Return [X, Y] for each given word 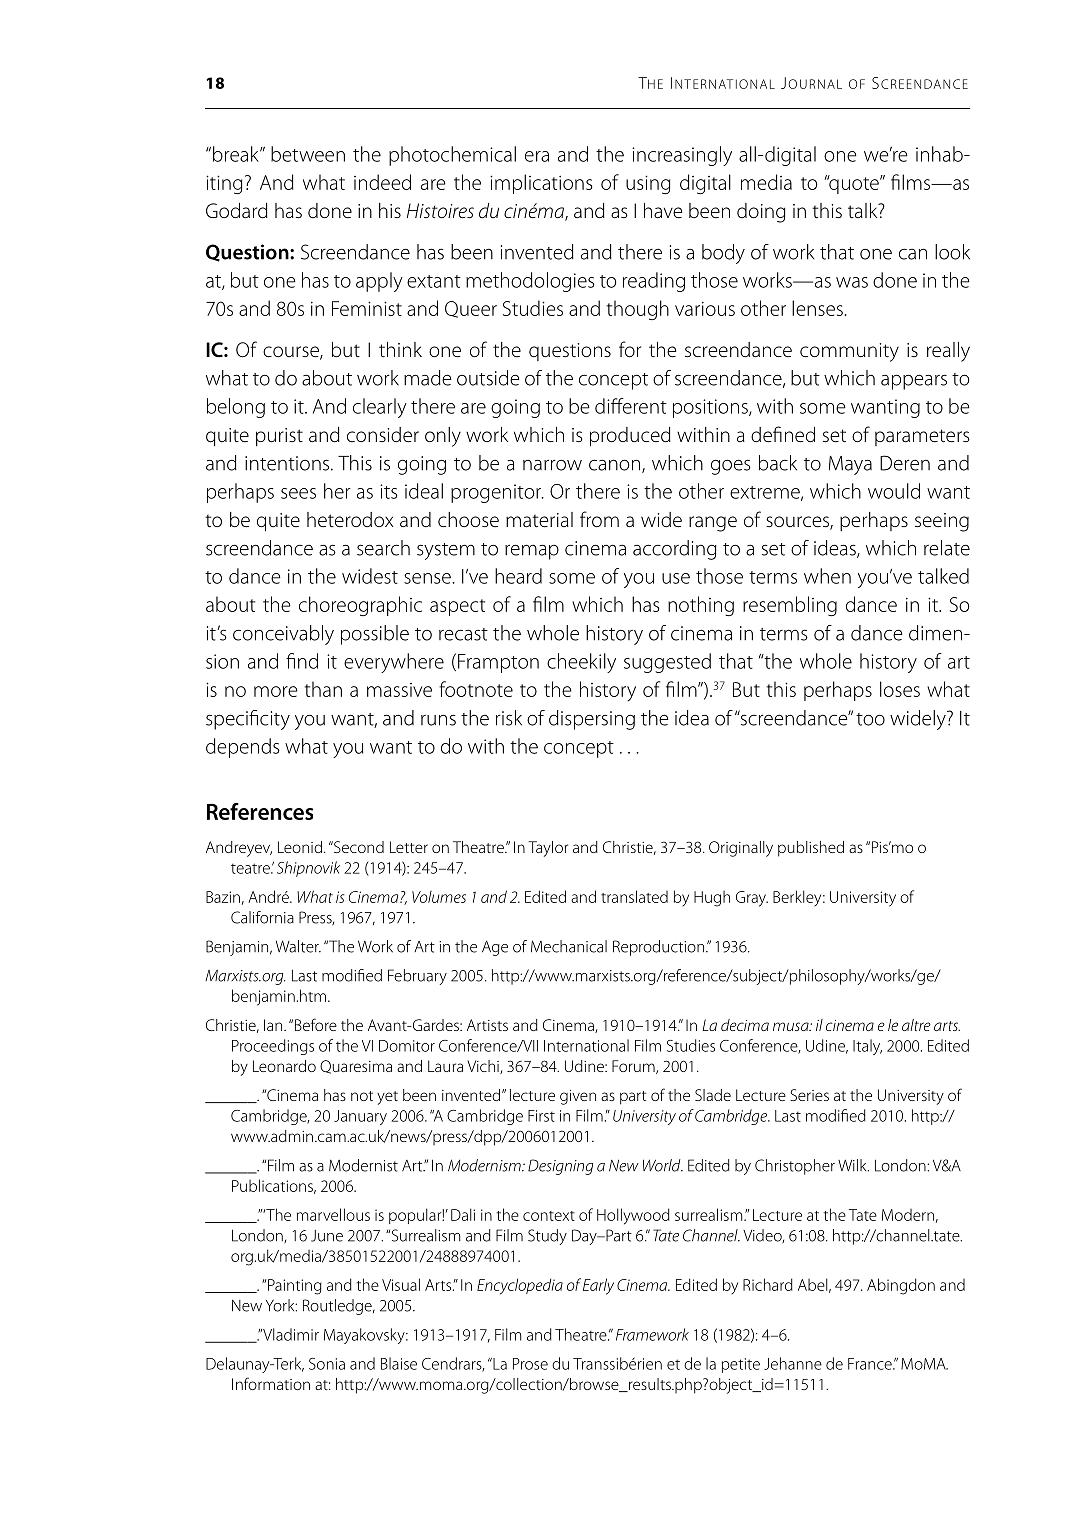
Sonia [327, 1364]
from [599, 519]
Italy [867, 1047]
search [383, 548]
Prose [530, 1364]
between [308, 154]
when [827, 576]
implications [541, 184]
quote [854, 184]
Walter [298, 946]
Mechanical [569, 946]
